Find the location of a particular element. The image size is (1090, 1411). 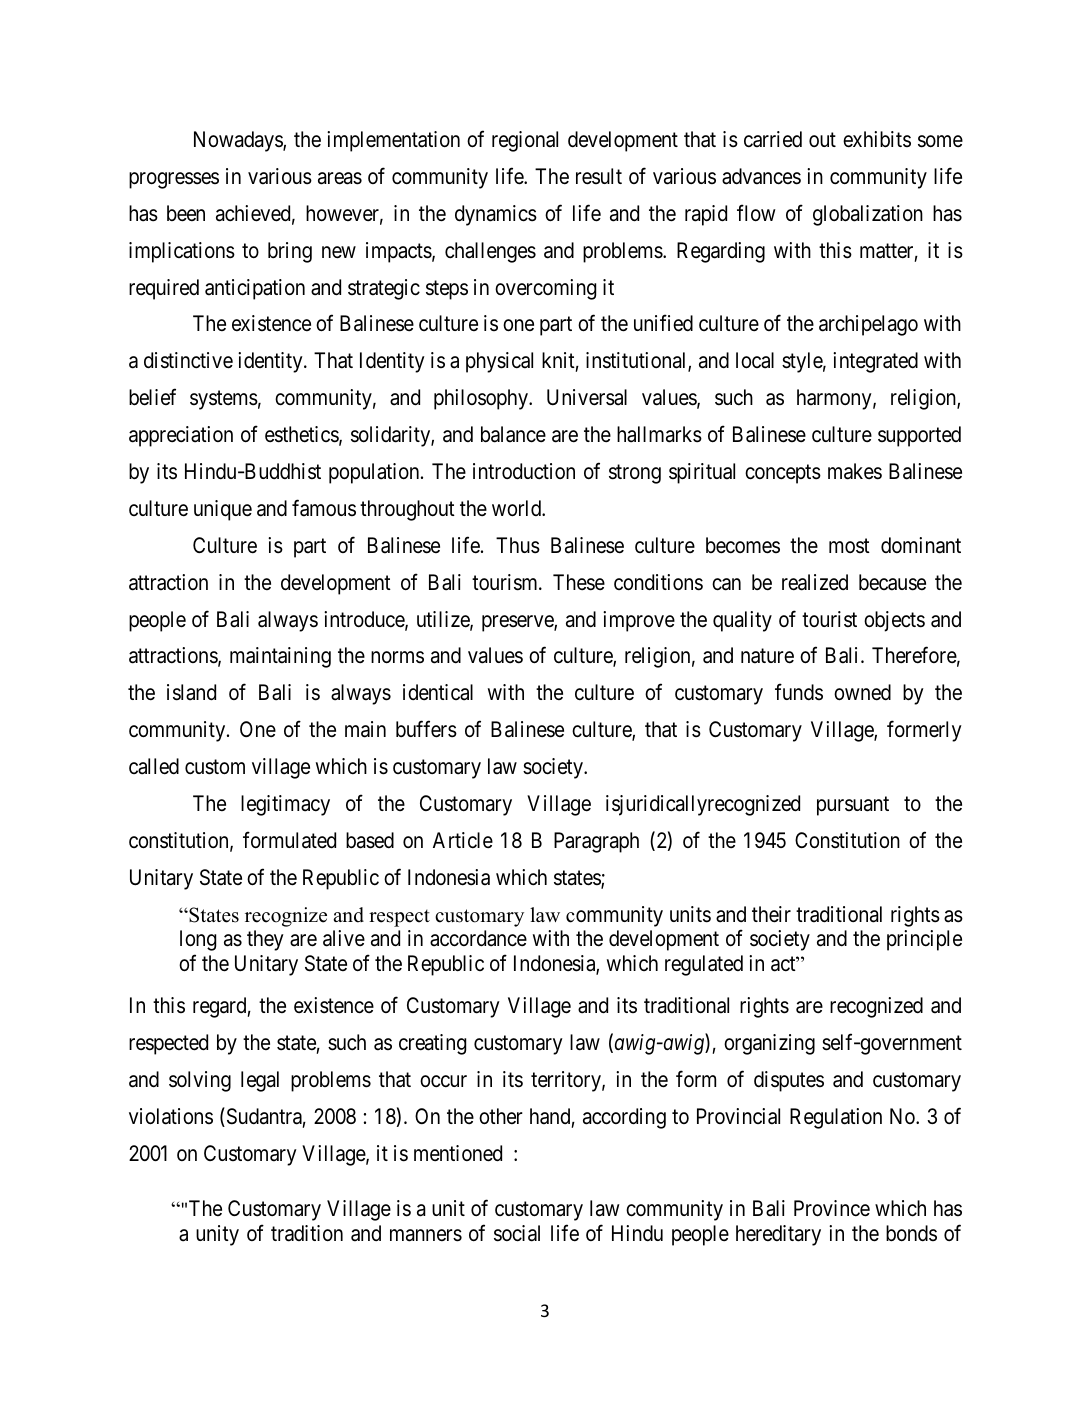

pursuant is located at coordinates (853, 806).
